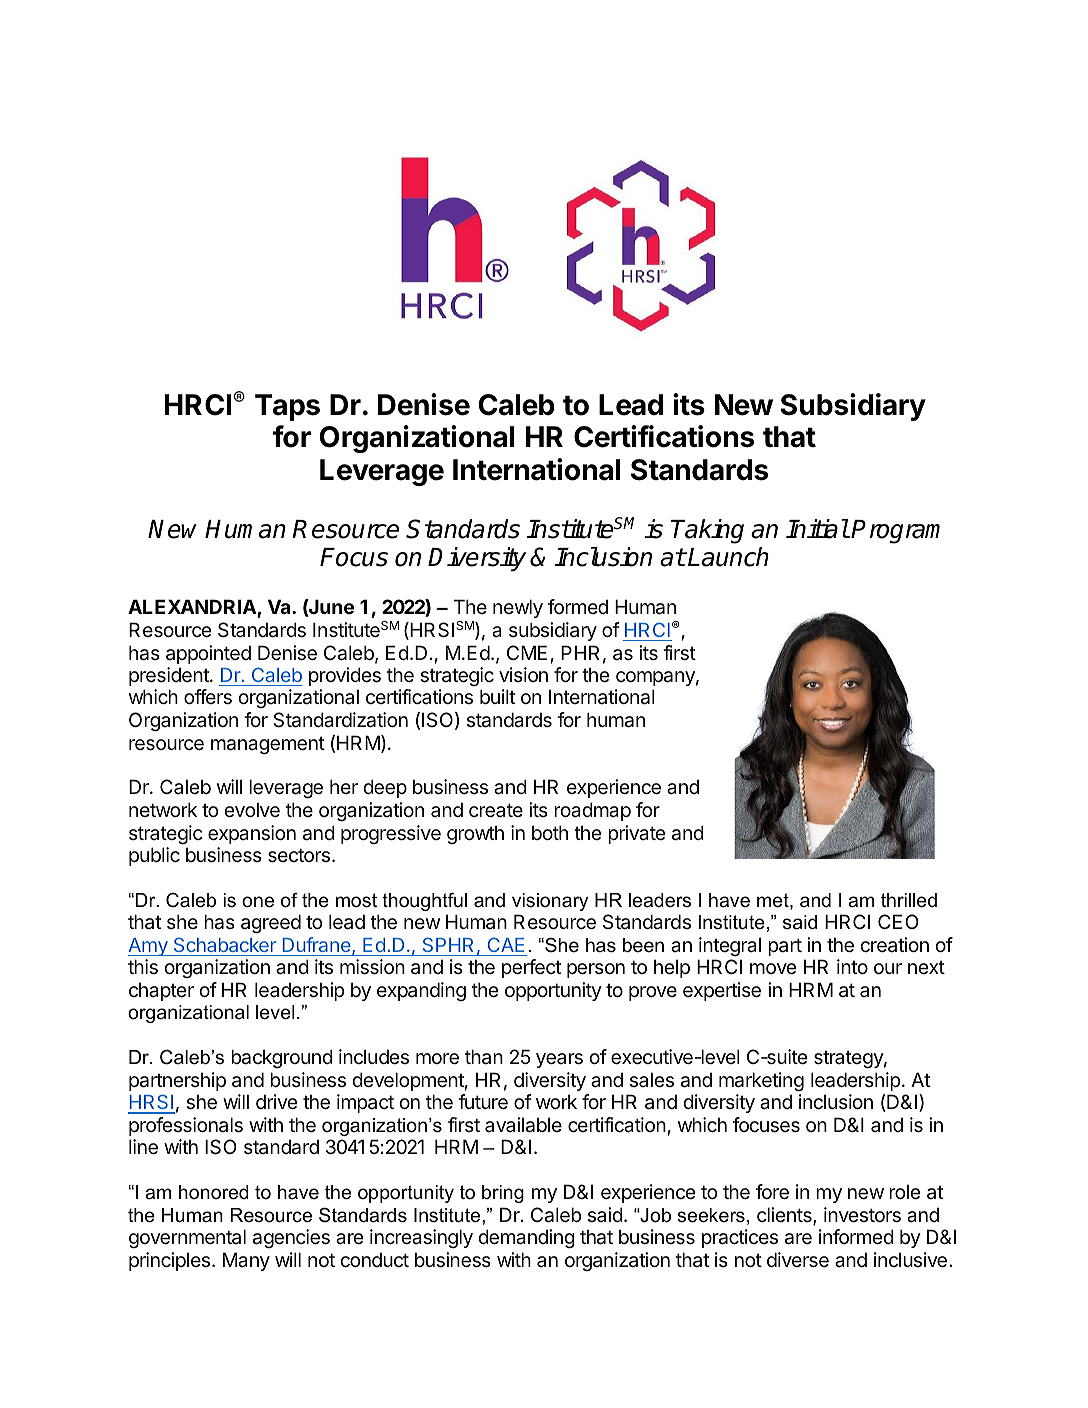  I want to click on Many, so click(246, 1261).
